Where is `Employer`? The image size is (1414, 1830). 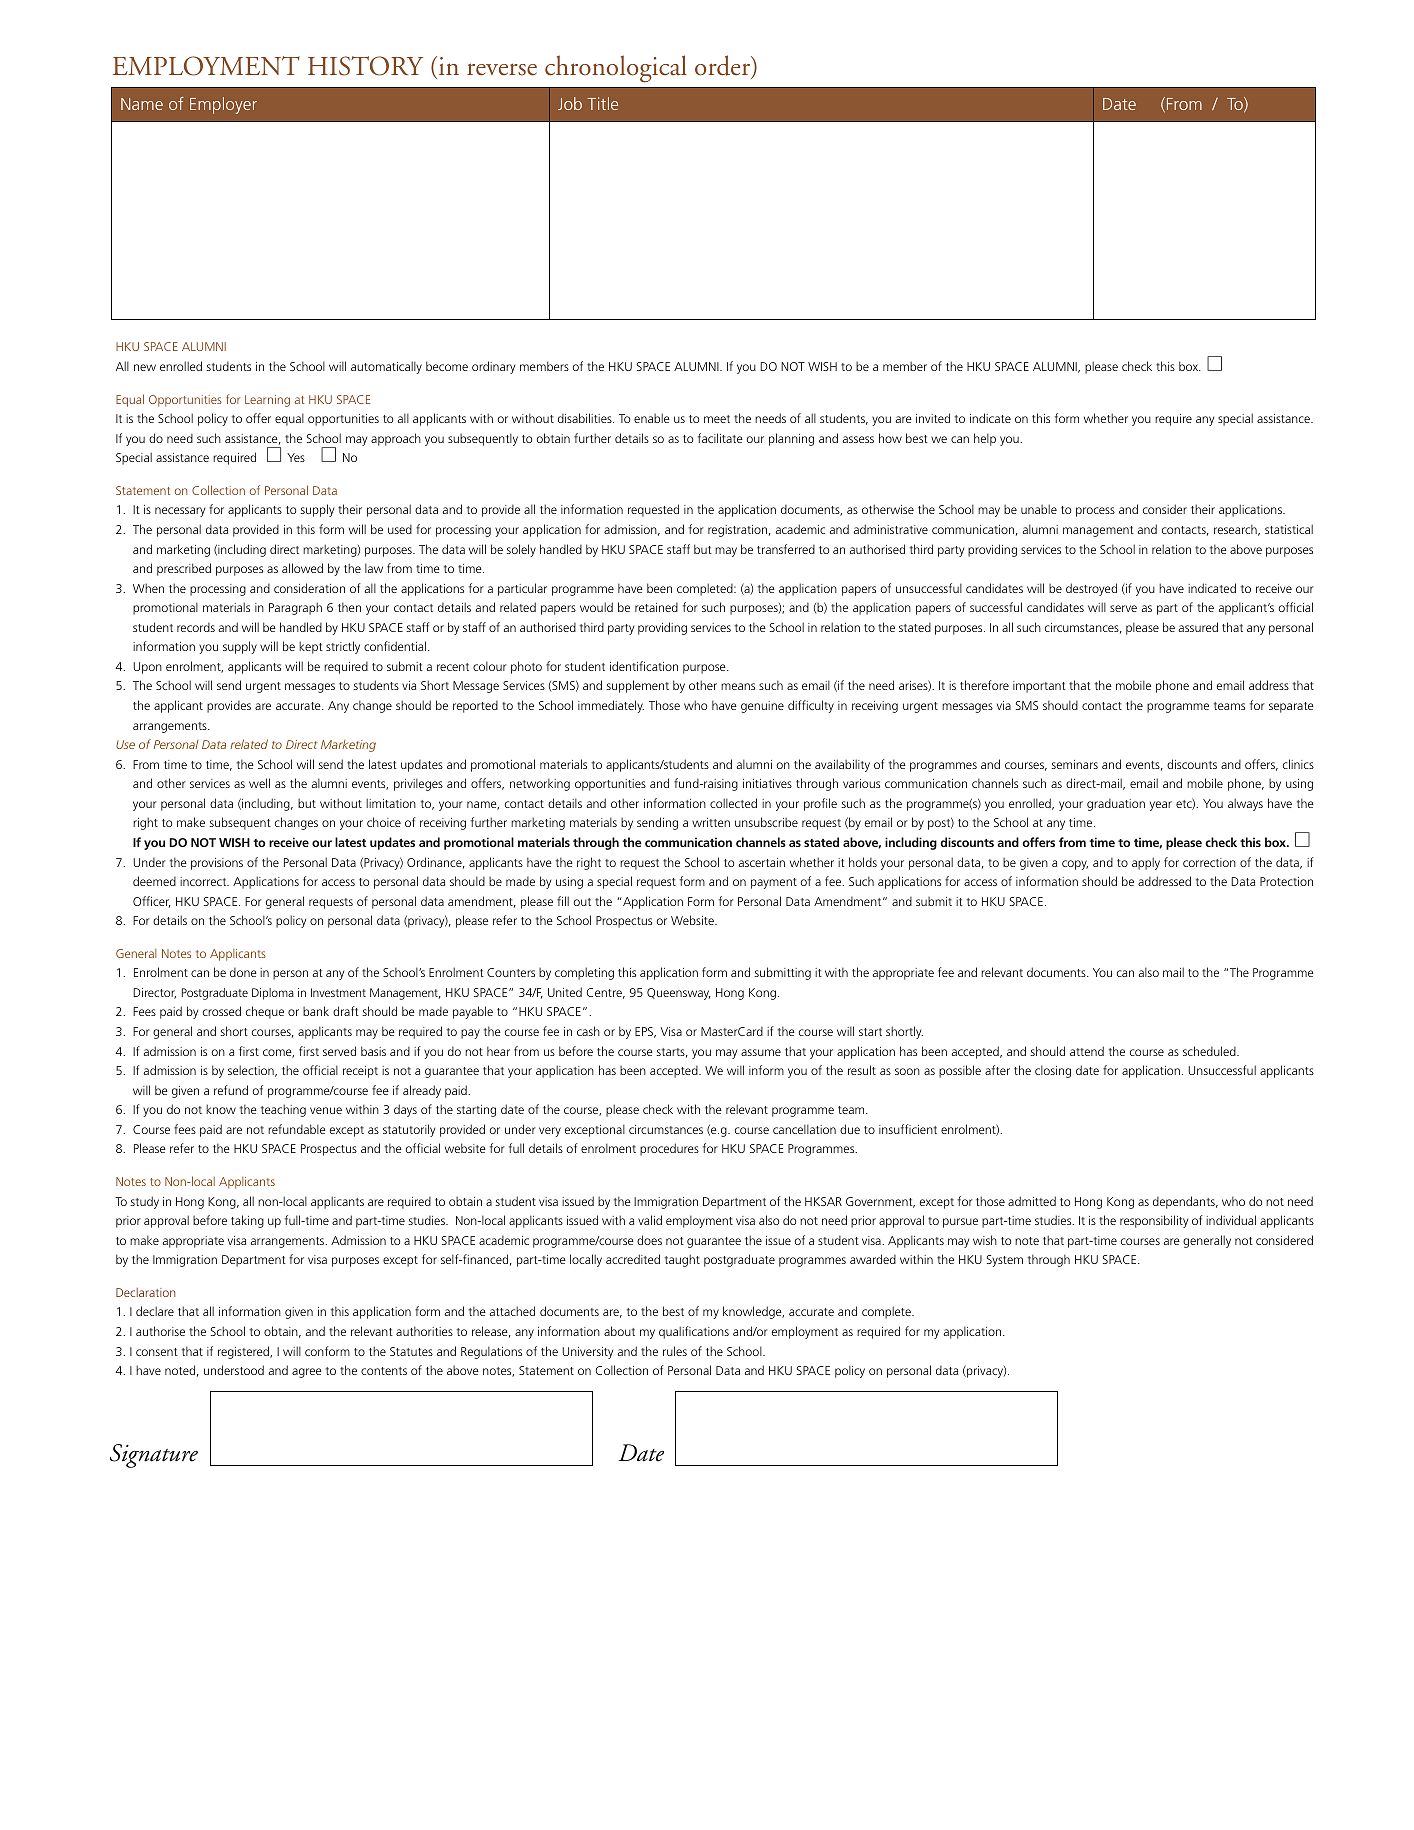
Employer is located at coordinates (223, 105).
